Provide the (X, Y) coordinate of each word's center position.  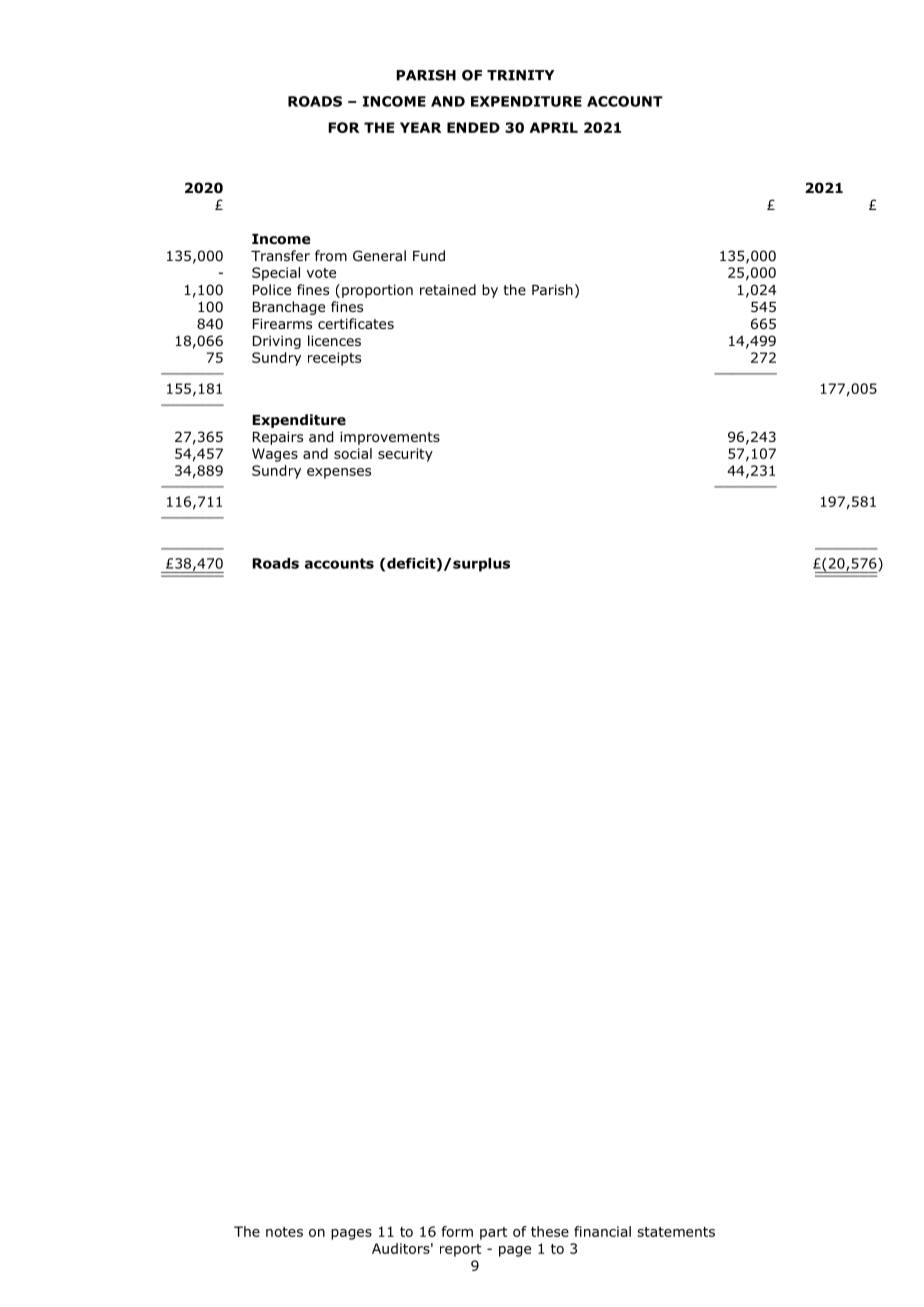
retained (448, 289)
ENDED (473, 127)
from (331, 256)
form (457, 1231)
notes (284, 1232)
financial (602, 1231)
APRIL (554, 127)
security (405, 455)
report (461, 1250)
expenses (339, 473)
